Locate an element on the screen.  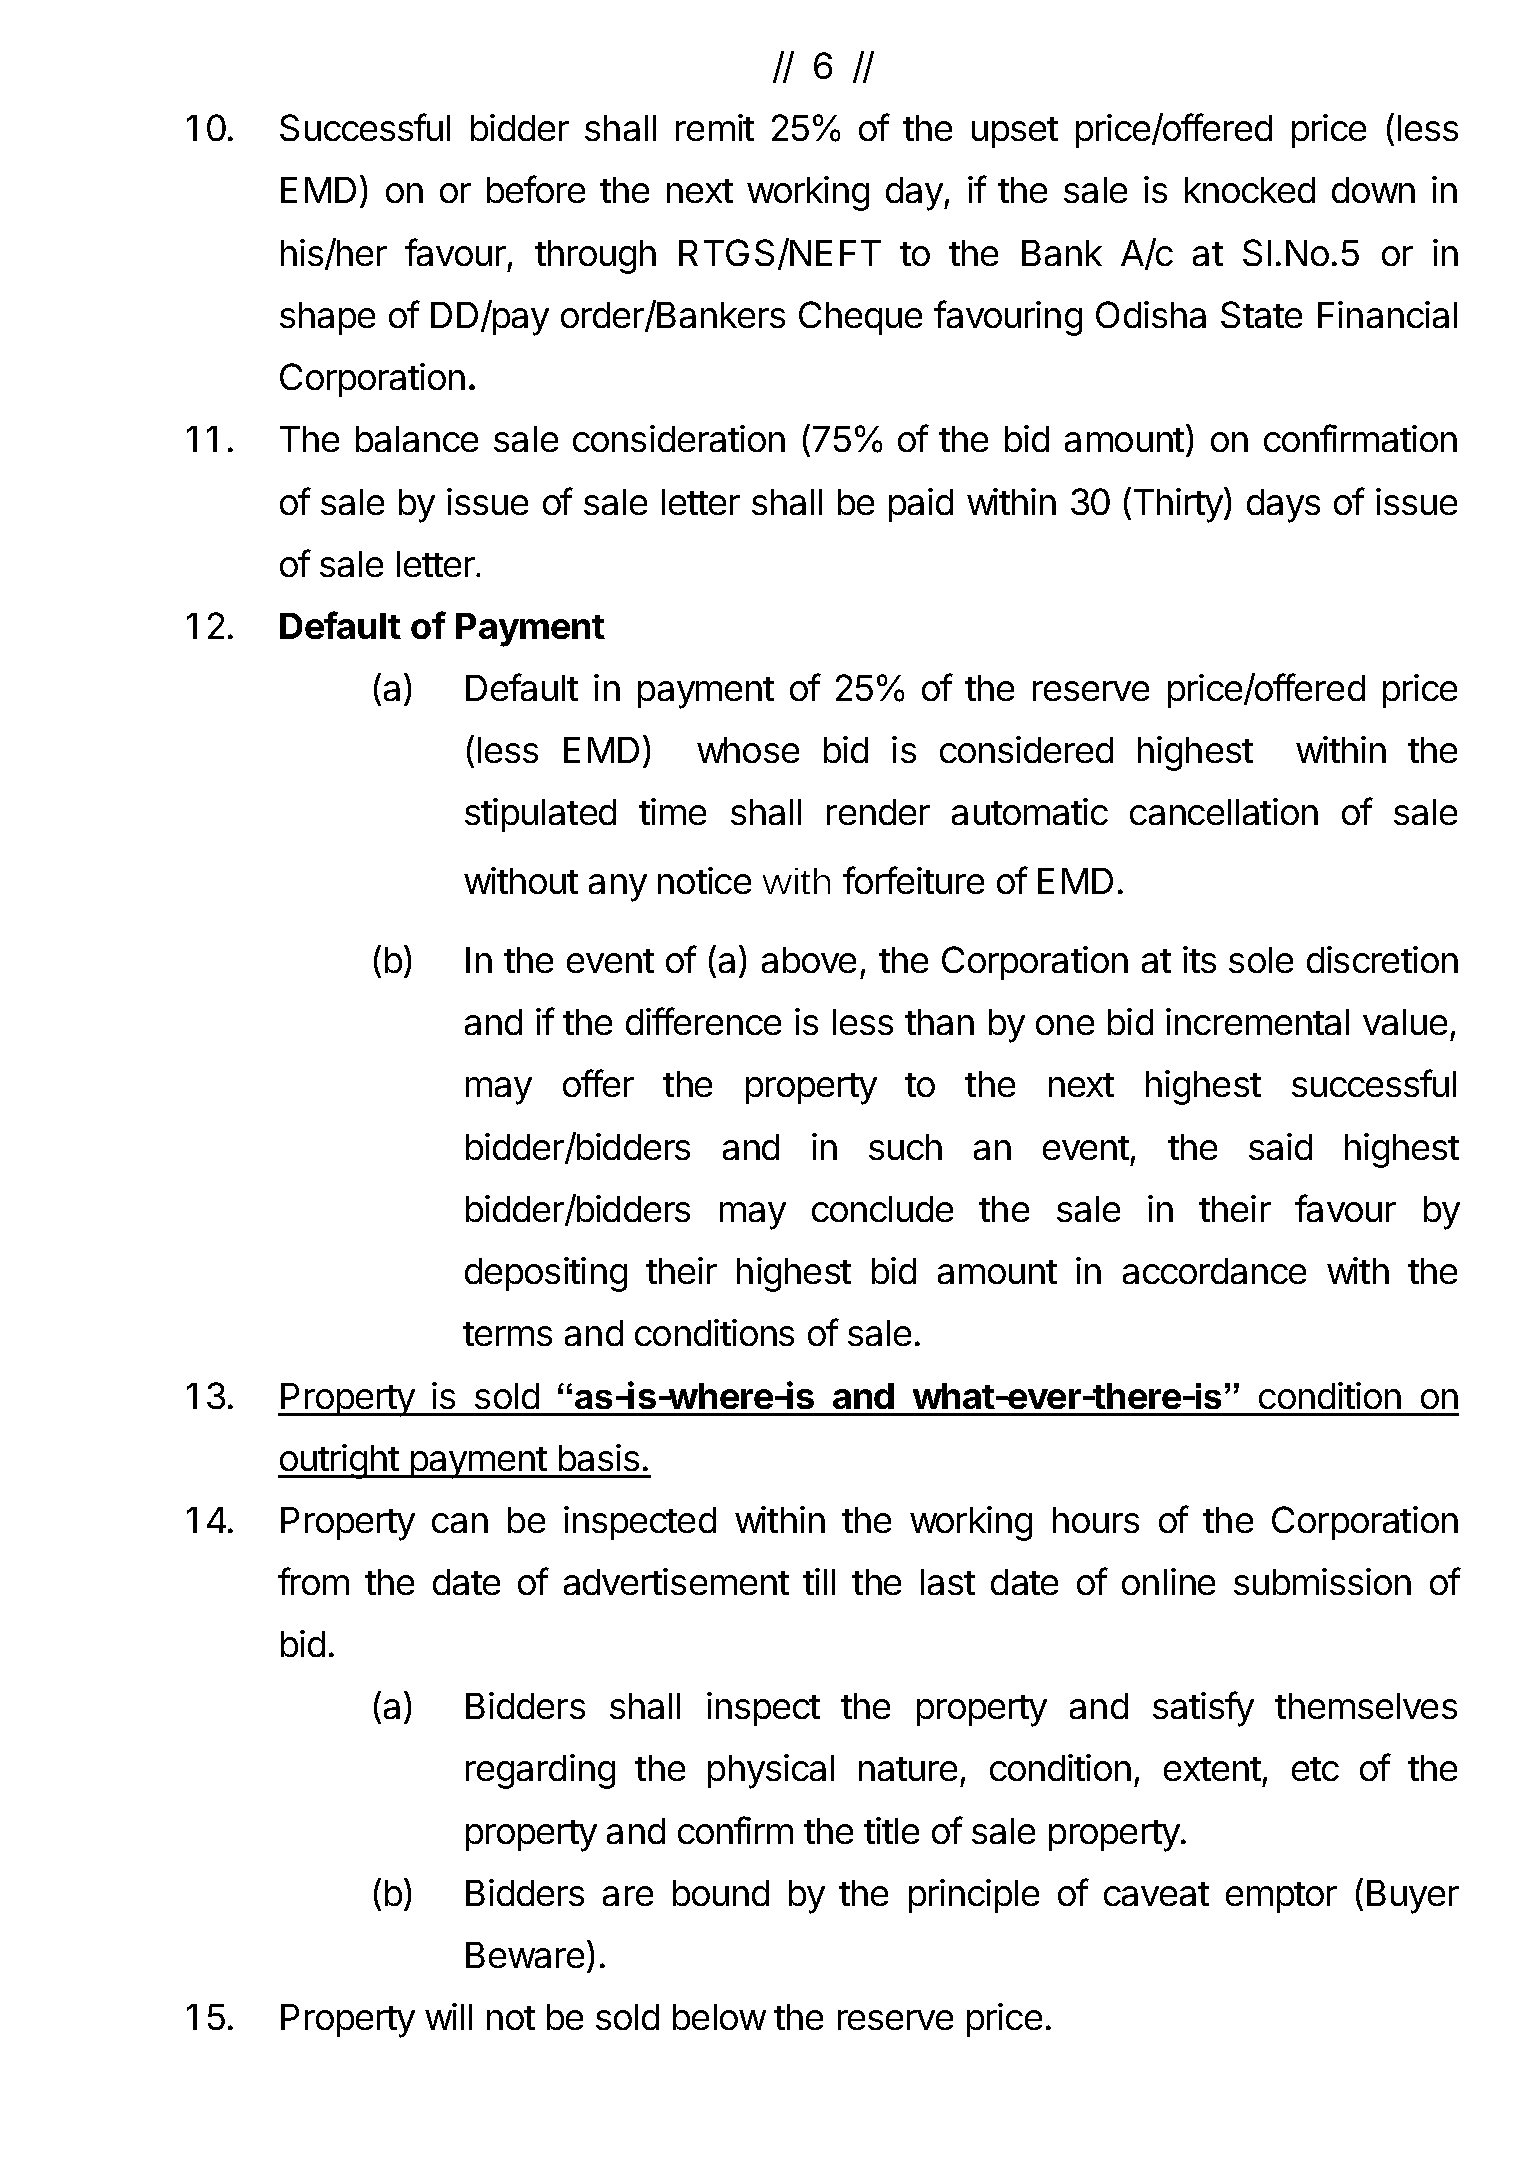
outright is located at coordinates (339, 1461).
